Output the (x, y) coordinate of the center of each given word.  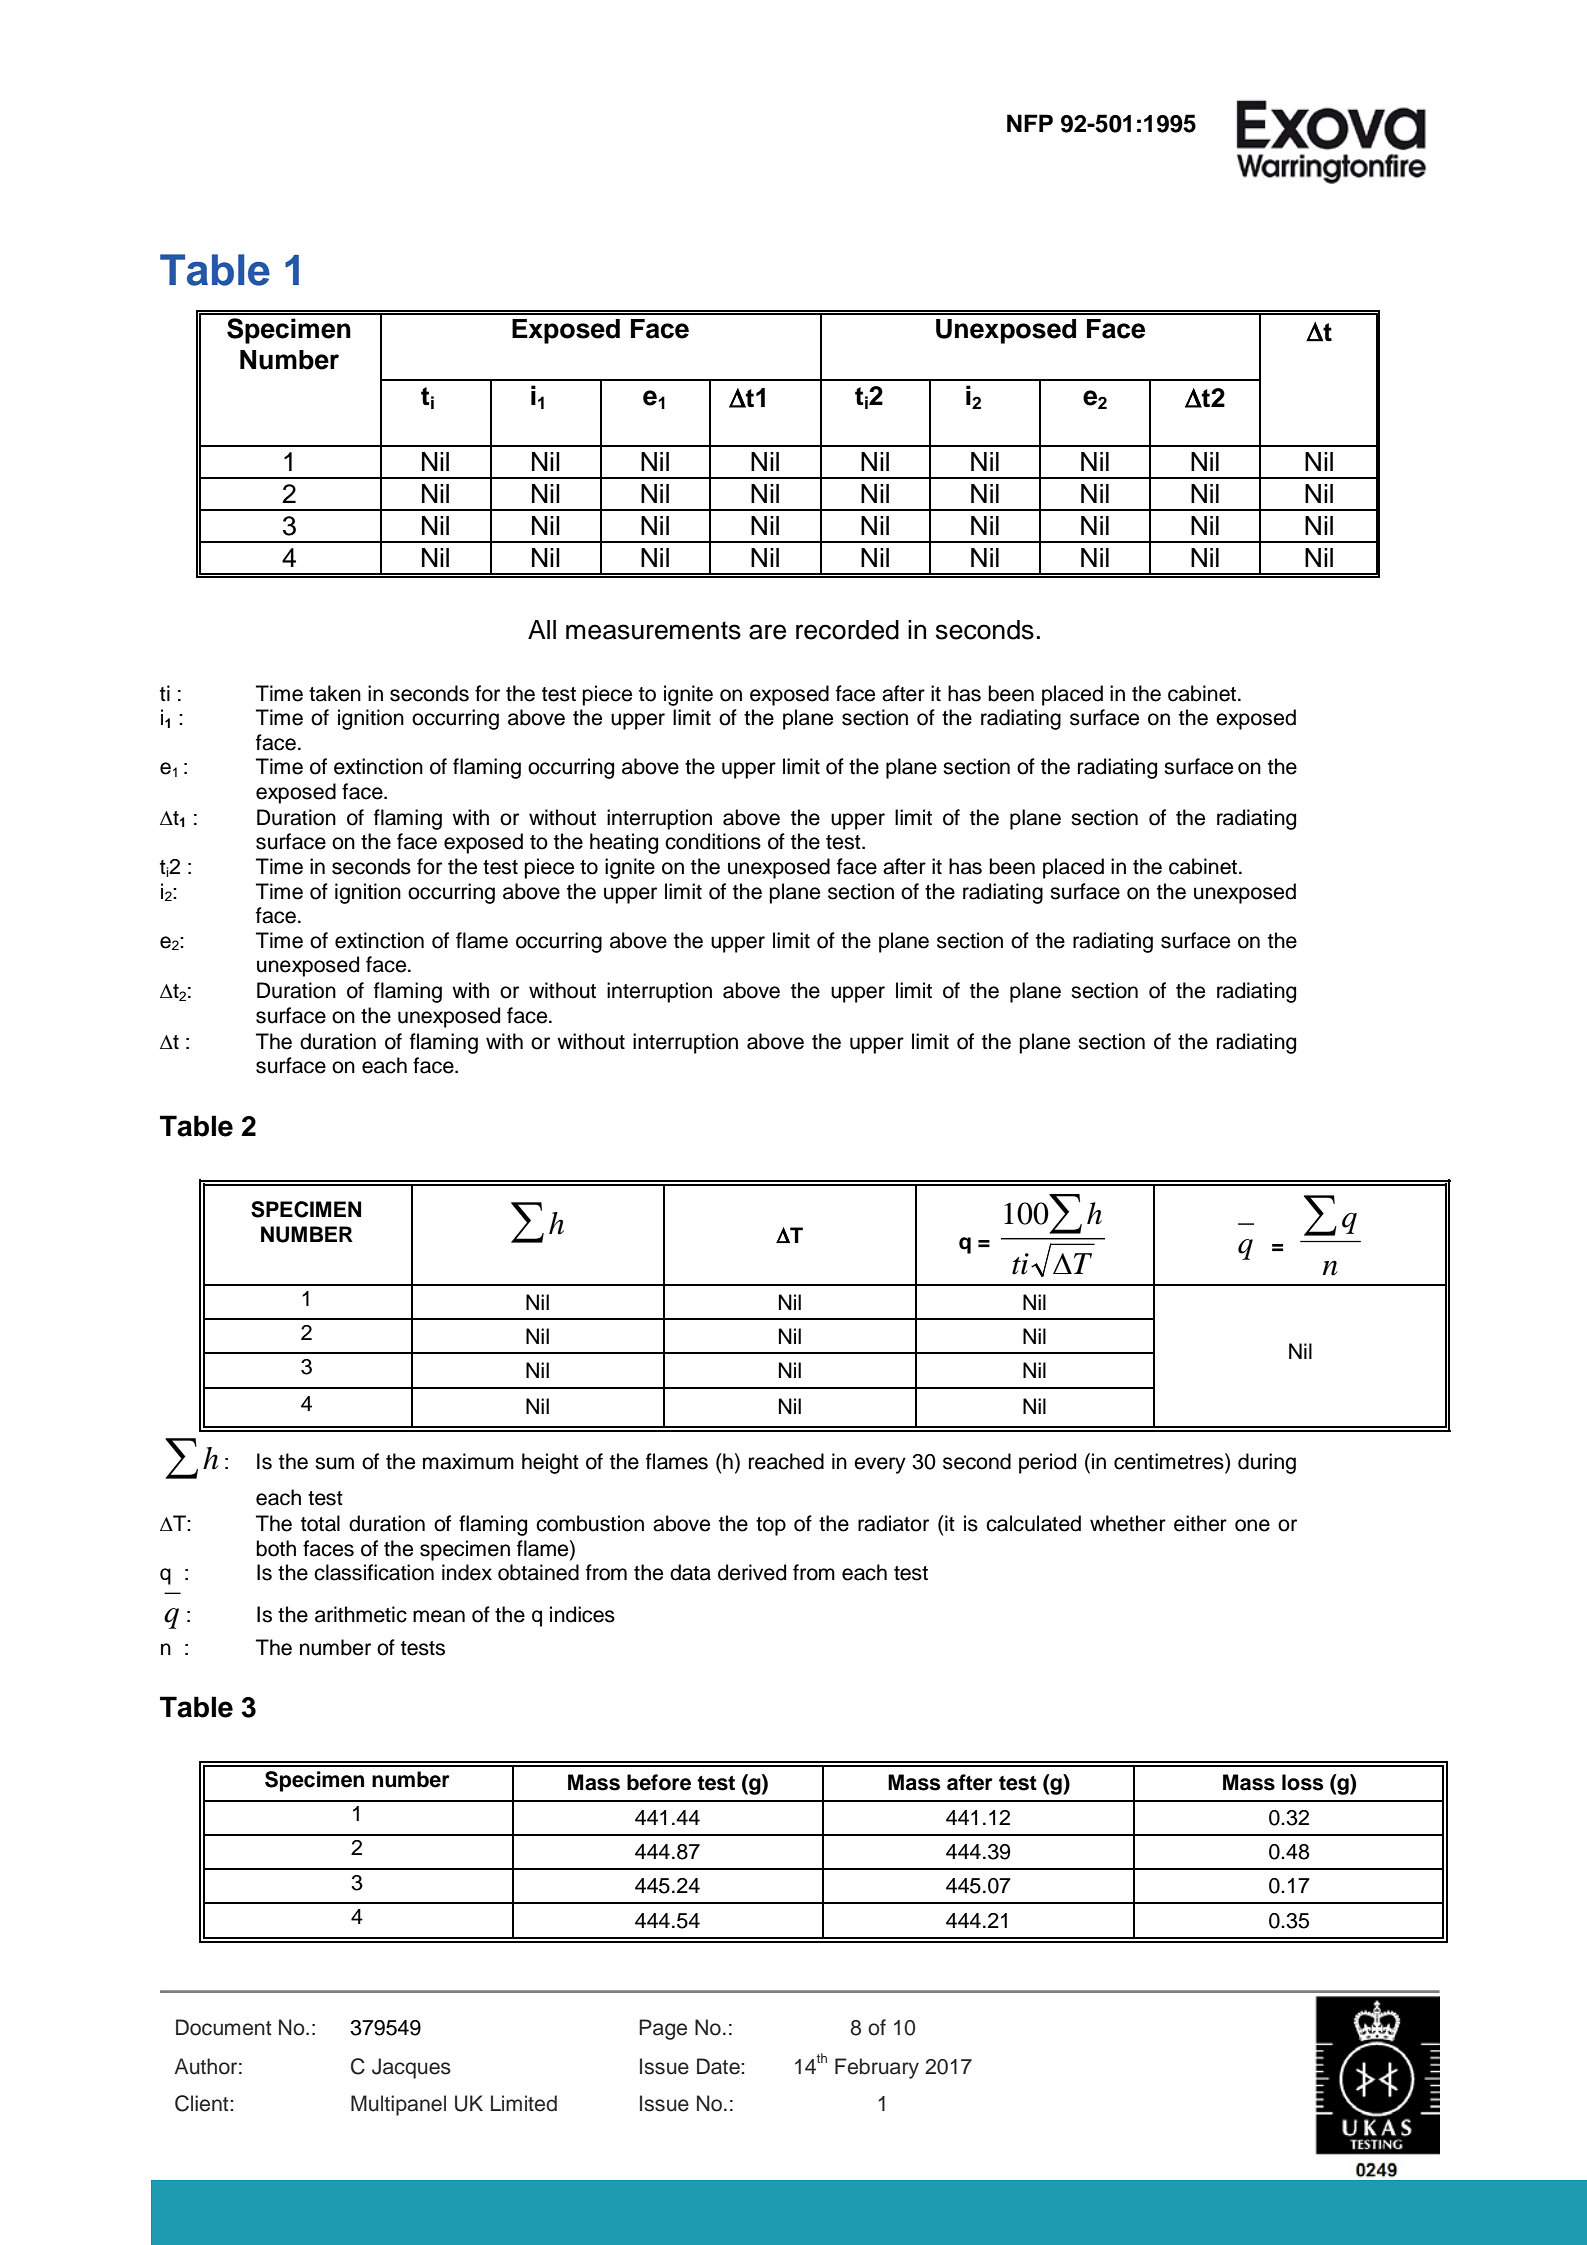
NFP (1030, 123)
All (542, 629)
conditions (713, 841)
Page (663, 2029)
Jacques (411, 2068)
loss (1303, 1782)
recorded (847, 630)
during (1267, 1463)
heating (624, 843)
